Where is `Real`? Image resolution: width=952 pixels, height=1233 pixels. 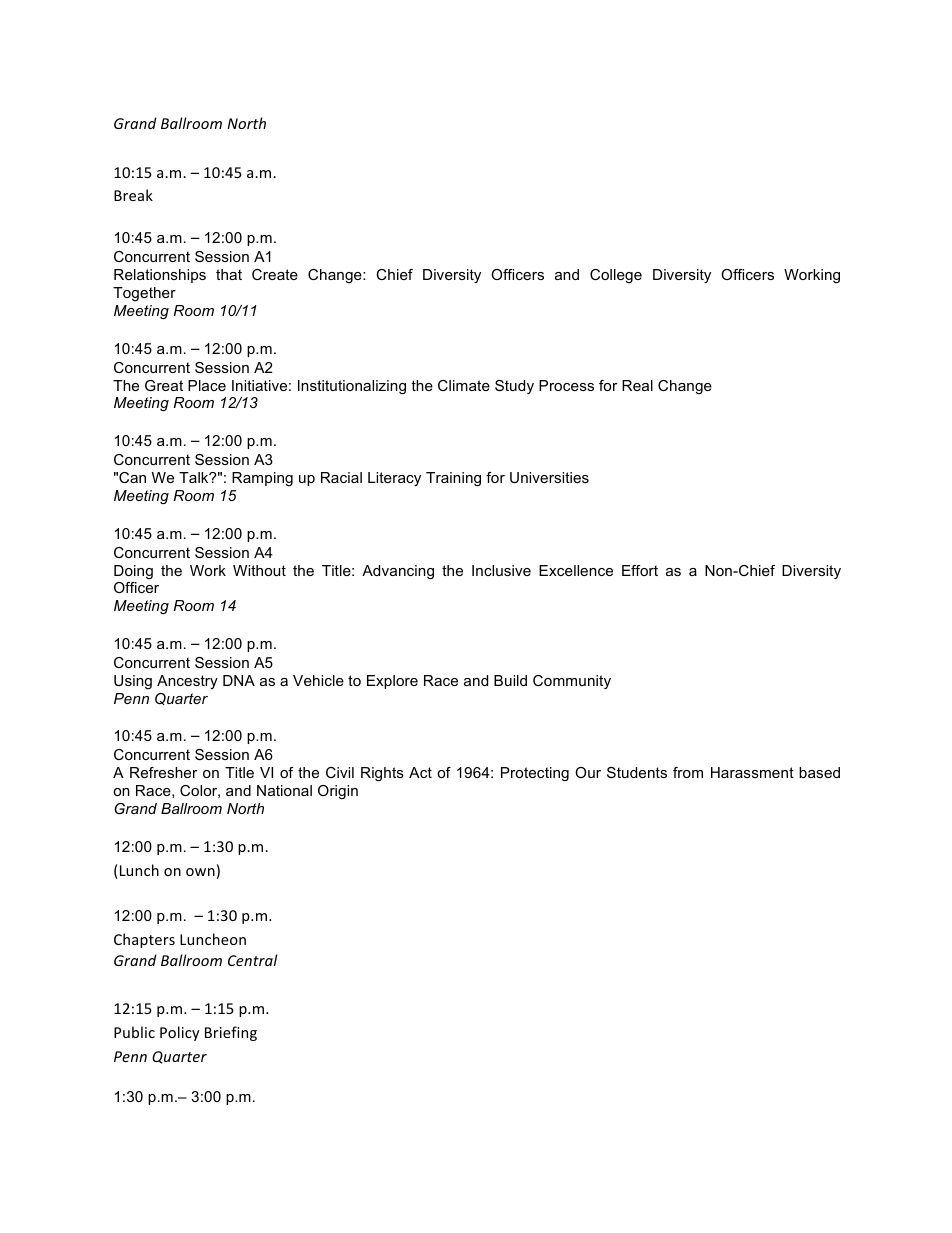 Real is located at coordinates (637, 385).
